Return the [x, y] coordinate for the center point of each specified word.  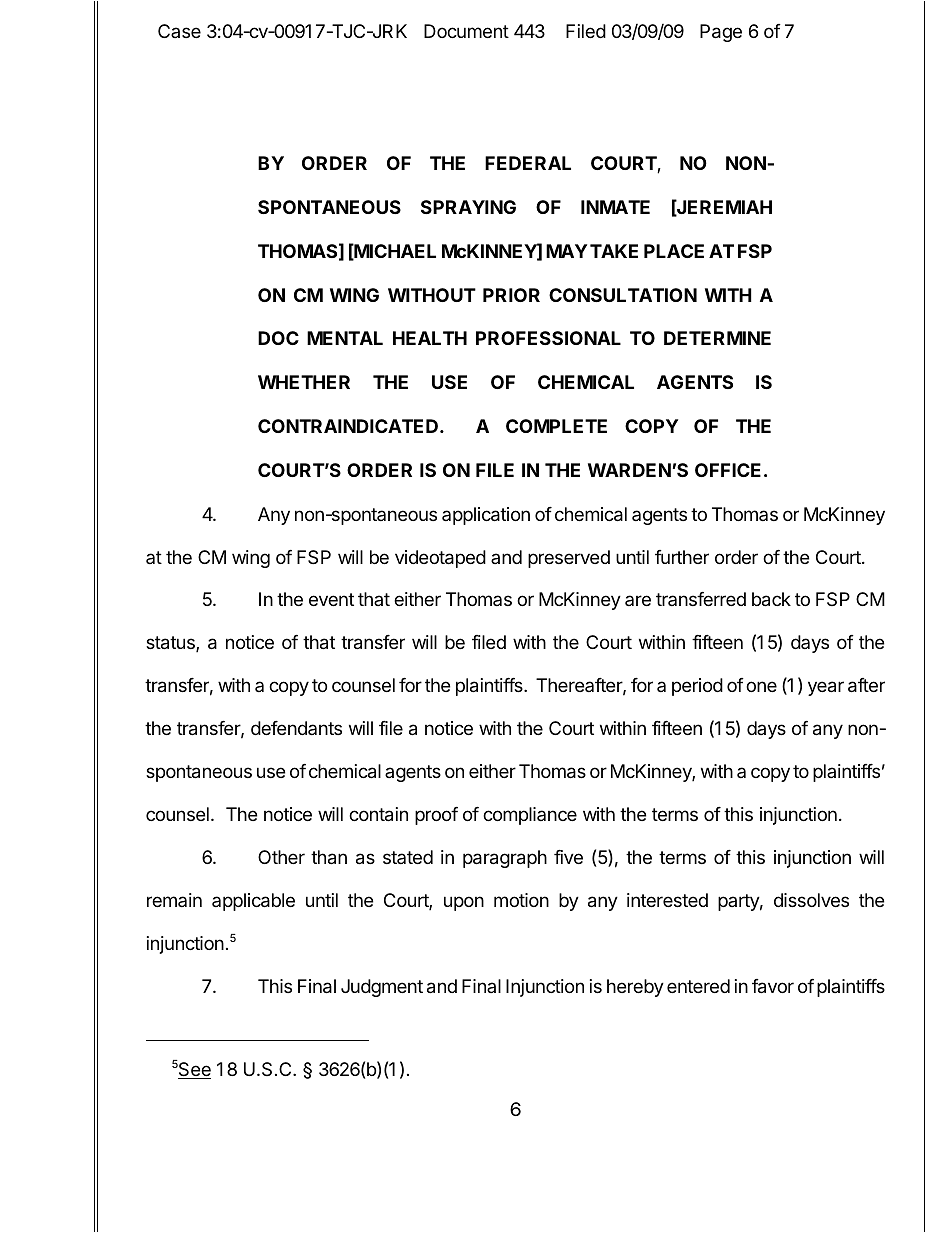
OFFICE [728, 470]
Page [721, 33]
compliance [530, 816]
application [486, 516]
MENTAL [345, 338]
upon [464, 903]
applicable [253, 902]
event [331, 599]
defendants [296, 728]
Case [179, 31]
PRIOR [511, 295]
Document [466, 31]
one [761, 686]
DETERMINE [717, 338]
